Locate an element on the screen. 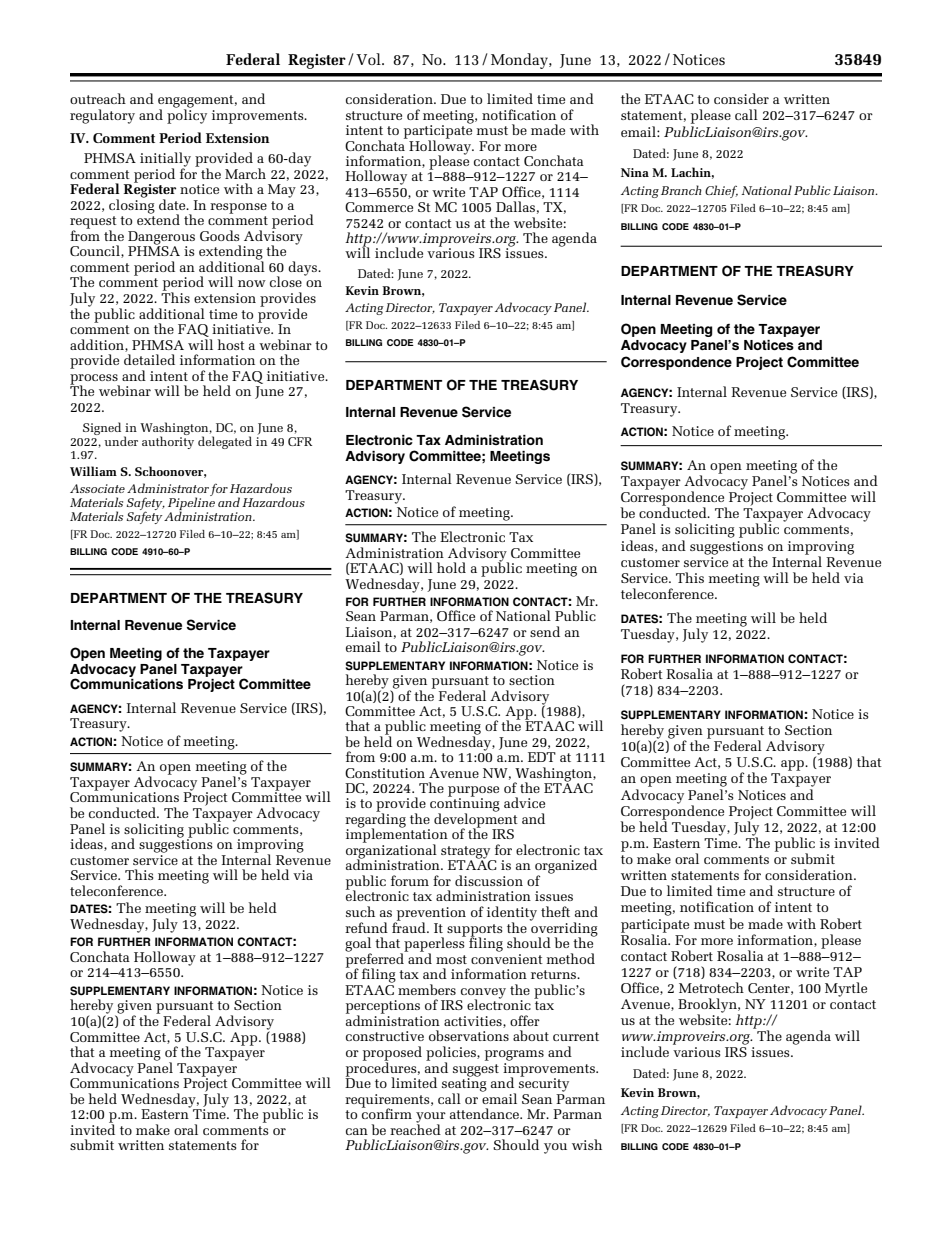  can is located at coordinates (357, 1131).
